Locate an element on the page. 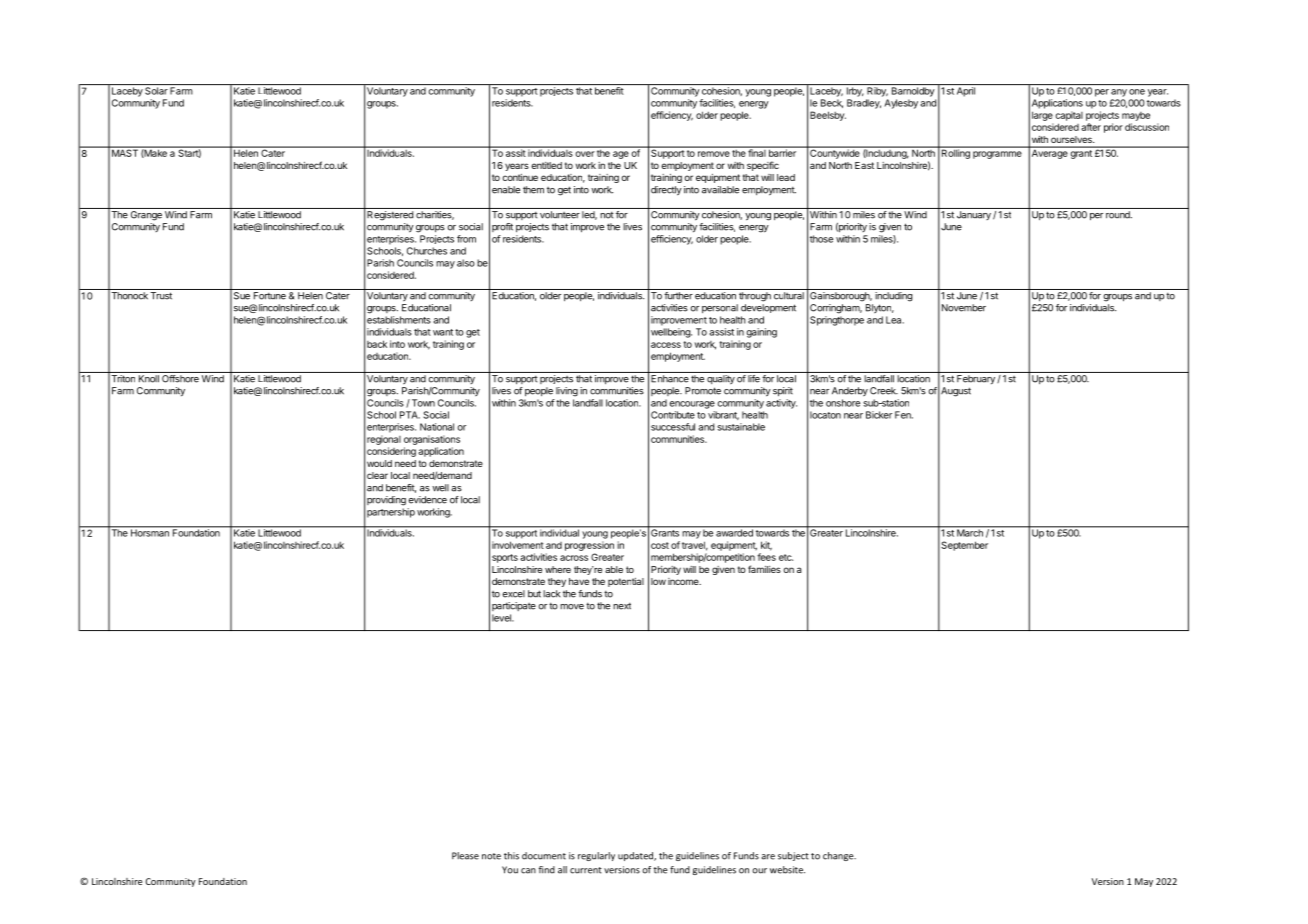 The image size is (1308, 924). successful is located at coordinates (673, 427).
